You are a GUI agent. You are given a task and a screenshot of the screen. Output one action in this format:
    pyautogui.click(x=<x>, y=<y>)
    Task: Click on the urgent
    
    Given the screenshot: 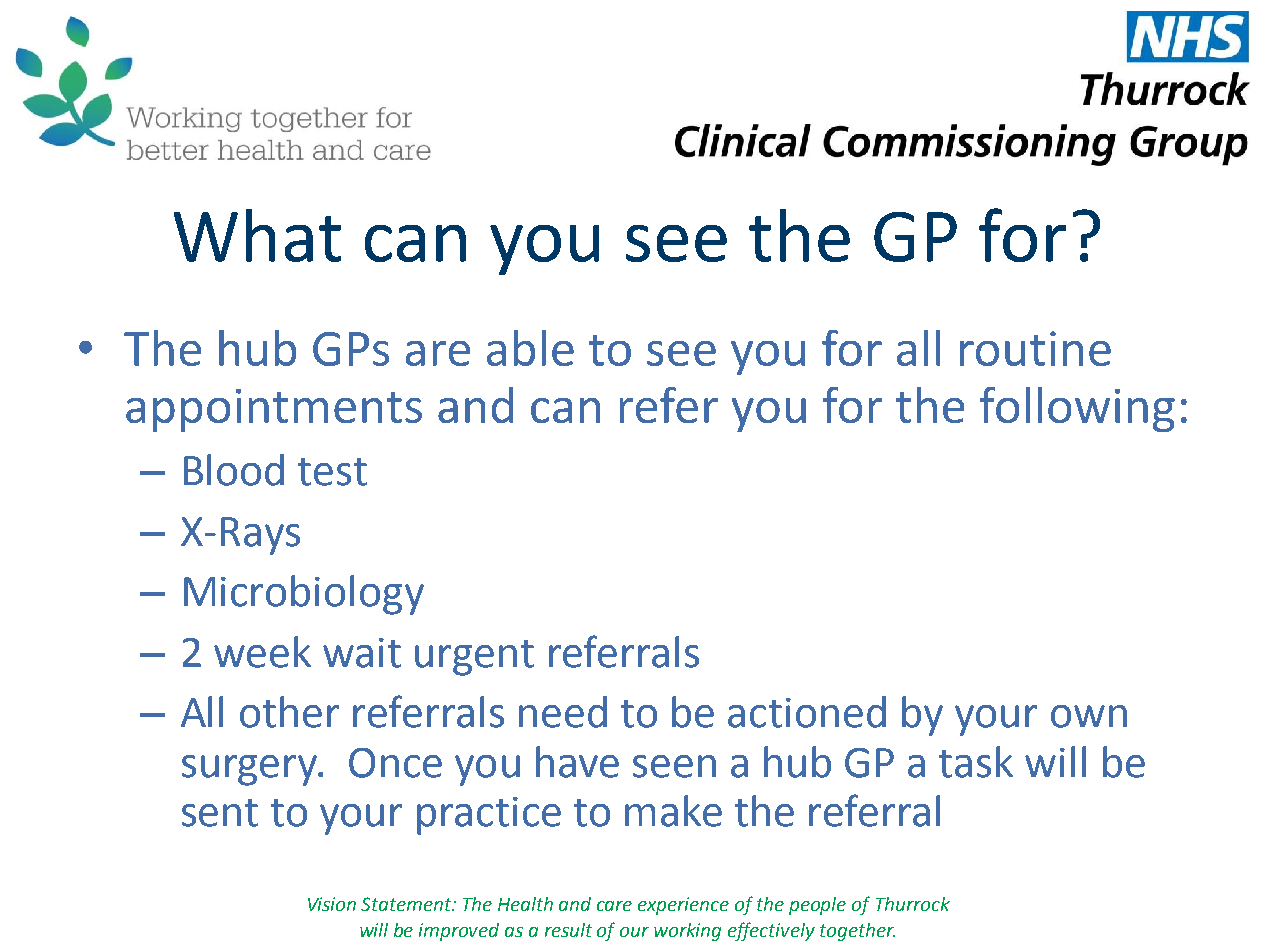 What is the action you would take?
    pyautogui.click(x=474, y=658)
